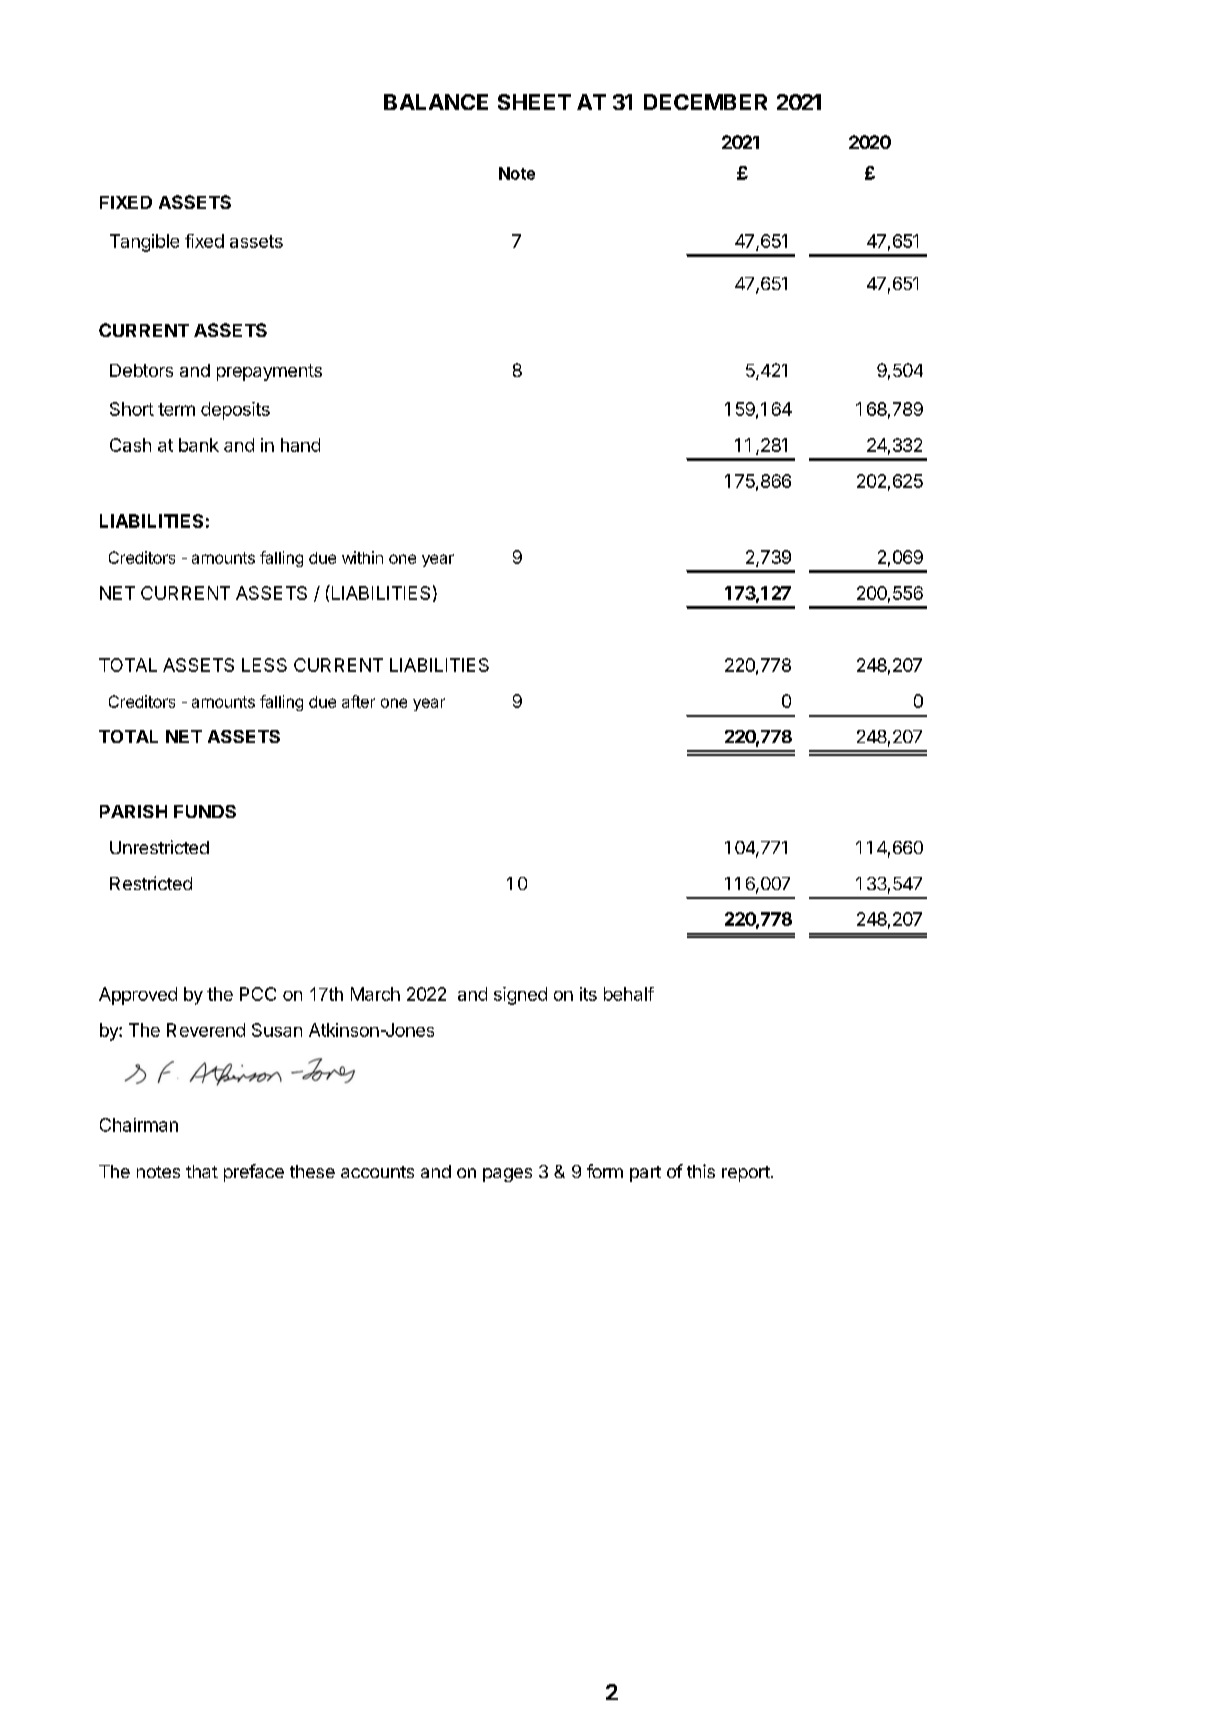  I want to click on DECEMBER, so click(705, 102).
